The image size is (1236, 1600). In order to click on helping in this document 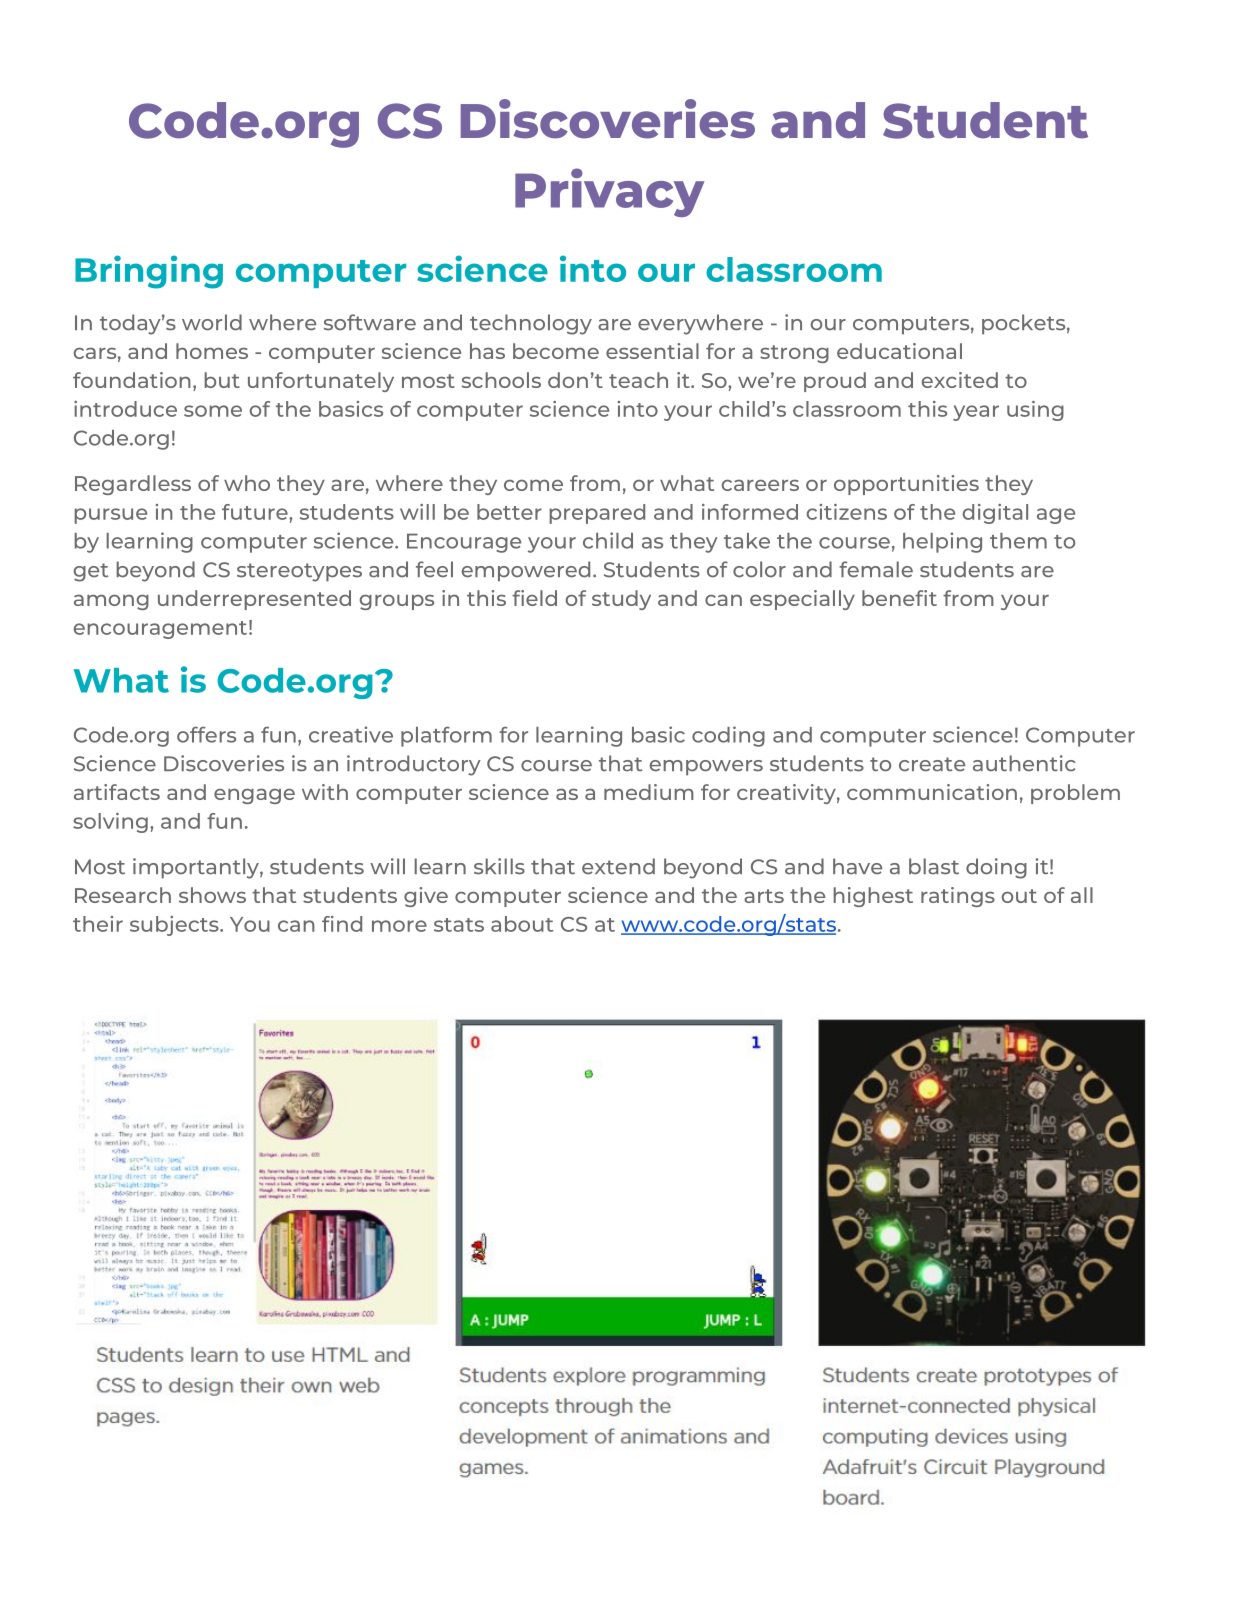, I will do `click(942, 542)`.
